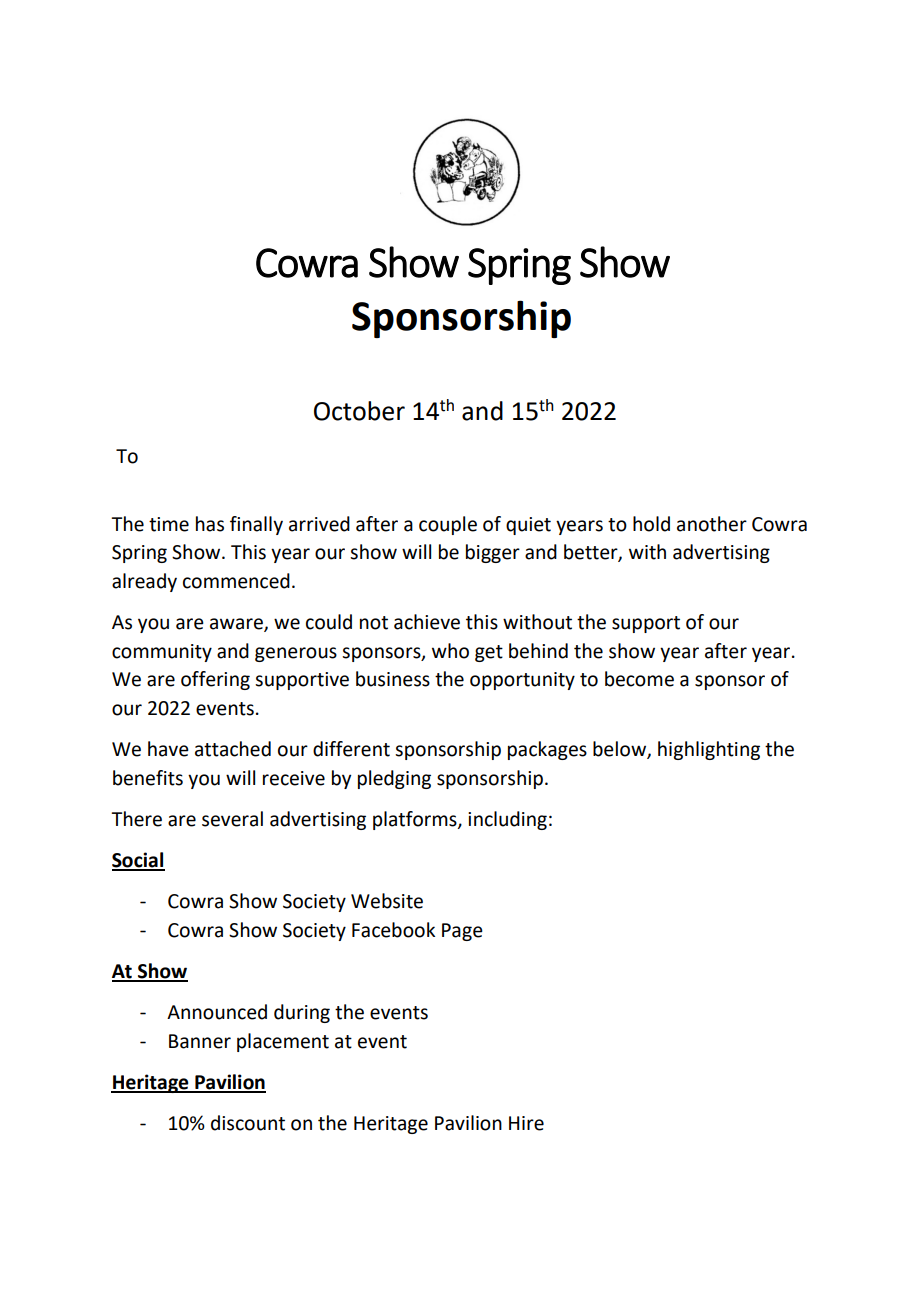  What do you see at coordinates (359, 411) in the screenshot?
I see `October` at bounding box center [359, 411].
